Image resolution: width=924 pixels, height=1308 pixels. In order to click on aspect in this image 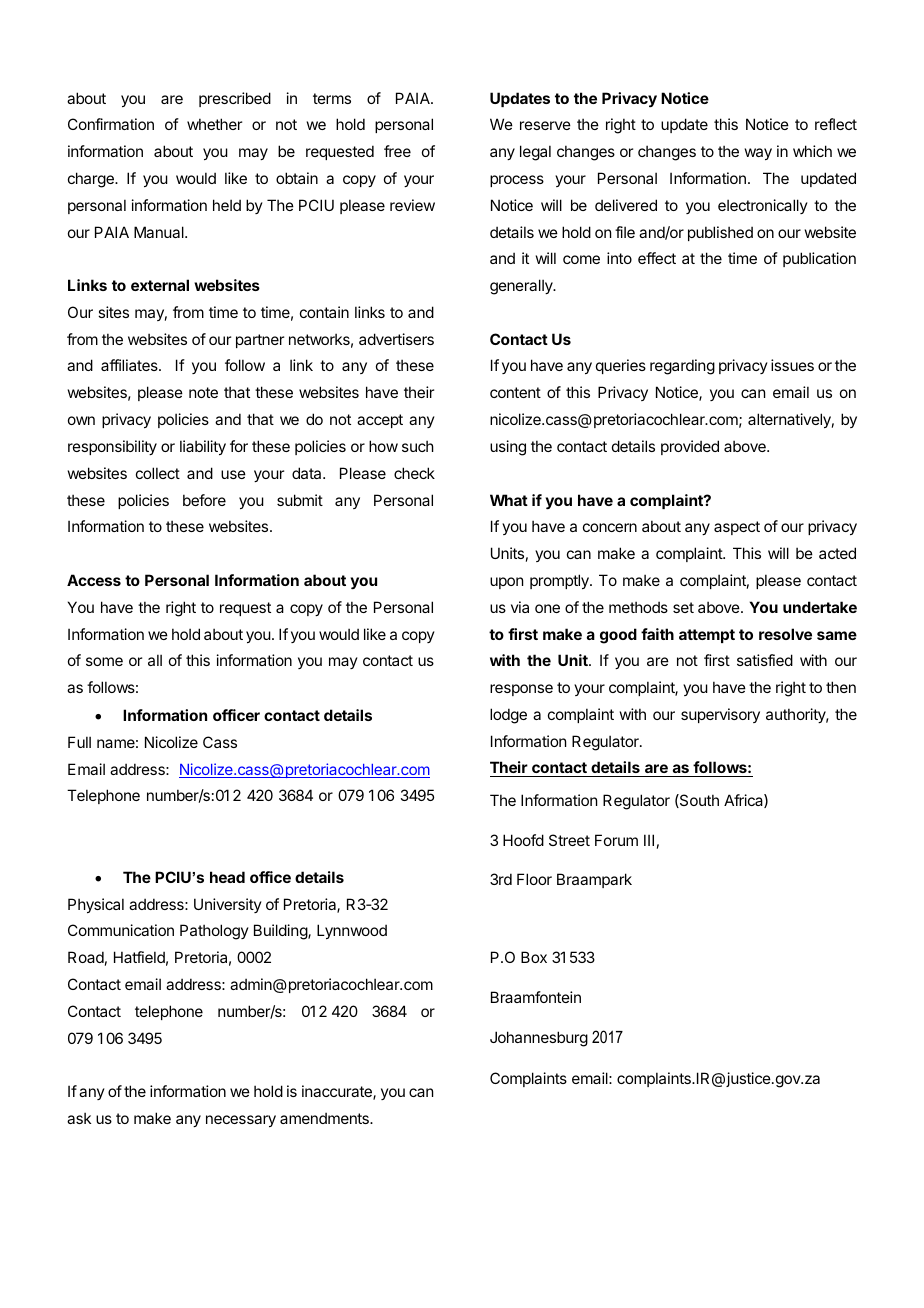, I will do `click(737, 528)`.
